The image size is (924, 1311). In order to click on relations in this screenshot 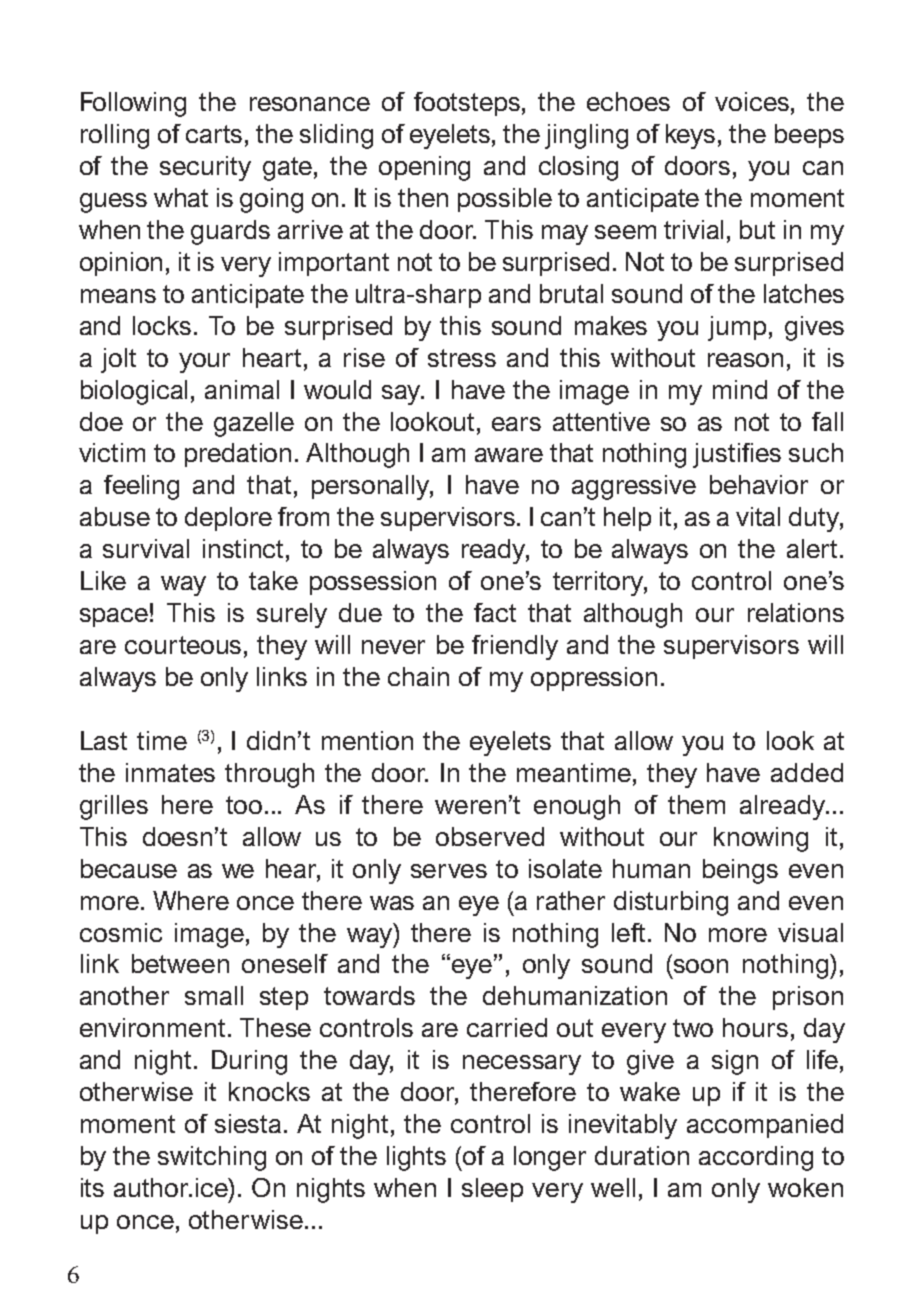, I will do `click(796, 612)`.
